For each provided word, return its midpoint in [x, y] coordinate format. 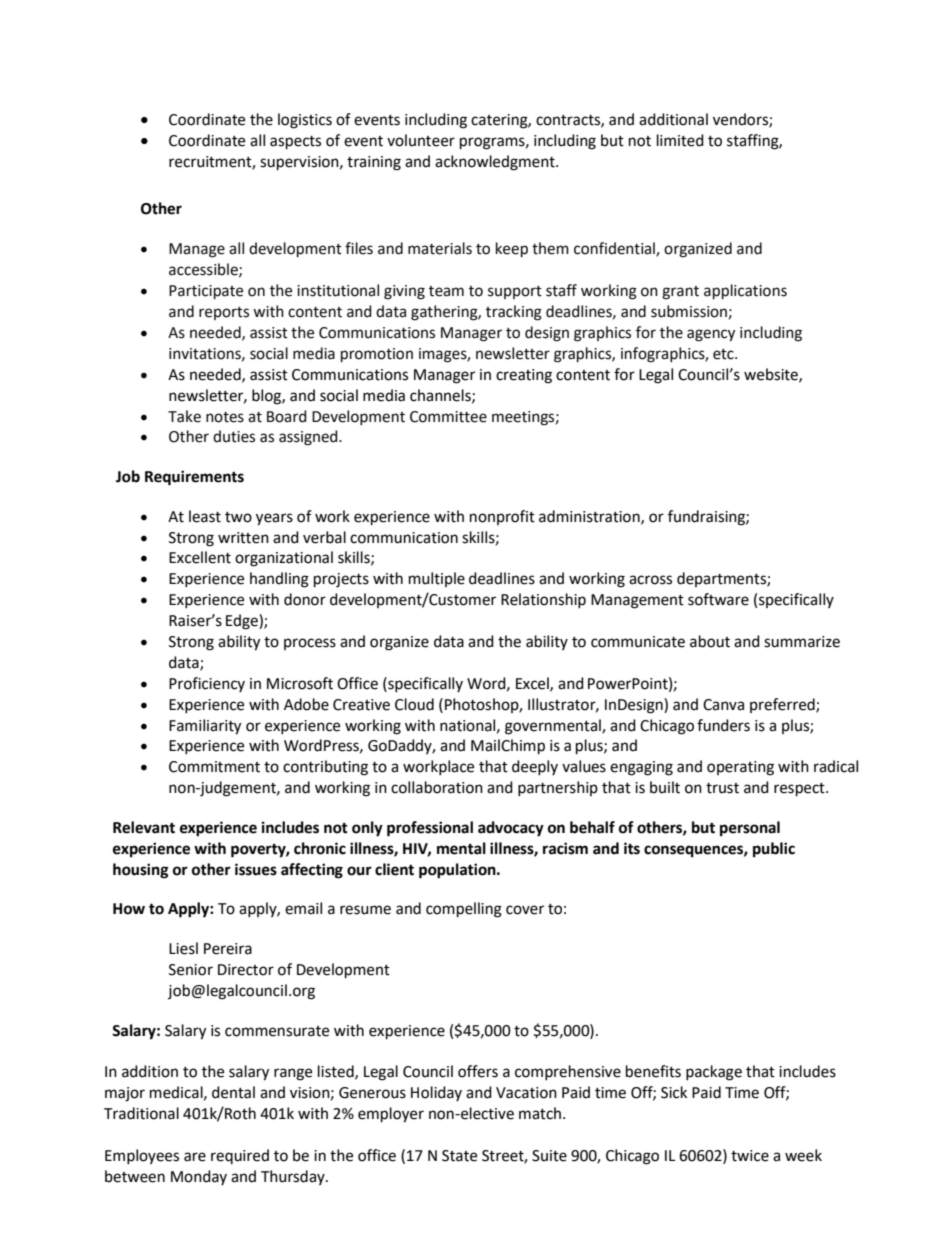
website [772, 375]
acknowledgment [496, 163]
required [240, 1156]
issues [256, 869]
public [774, 850]
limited [680, 140]
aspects [295, 143]
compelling [464, 910]
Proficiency [207, 684]
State [459, 1156]
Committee [448, 417]
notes [225, 417]
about [710, 641]
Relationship [543, 600]
